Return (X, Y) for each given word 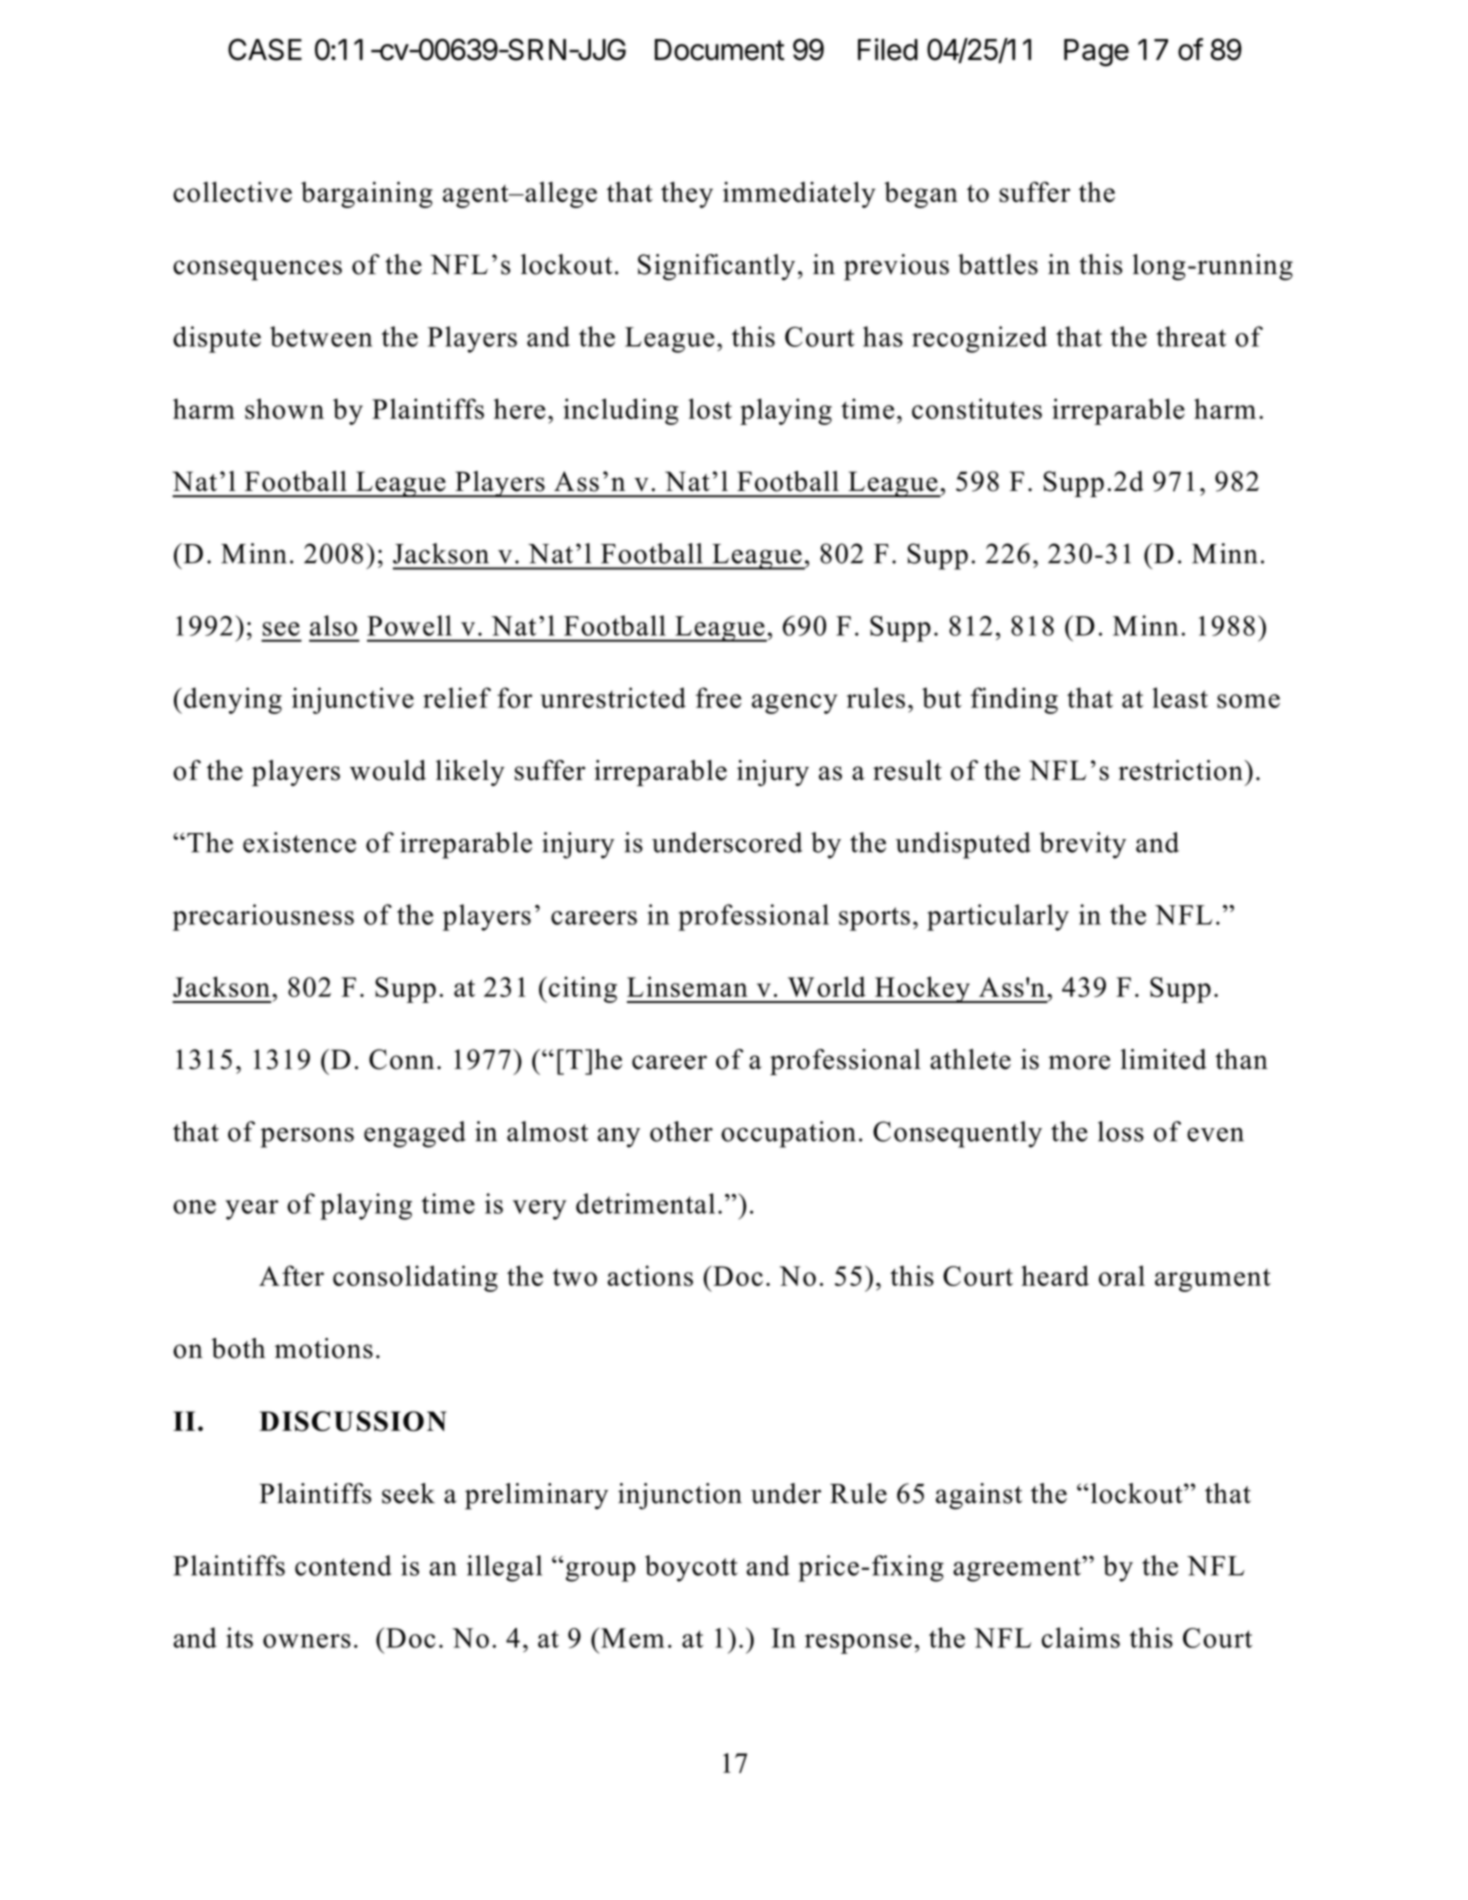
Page (1096, 53)
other (681, 1131)
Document (720, 50)
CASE (265, 49)
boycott (691, 1568)
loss (1121, 1131)
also (333, 625)
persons (307, 1137)
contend (343, 1565)
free (719, 697)
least (1180, 697)
